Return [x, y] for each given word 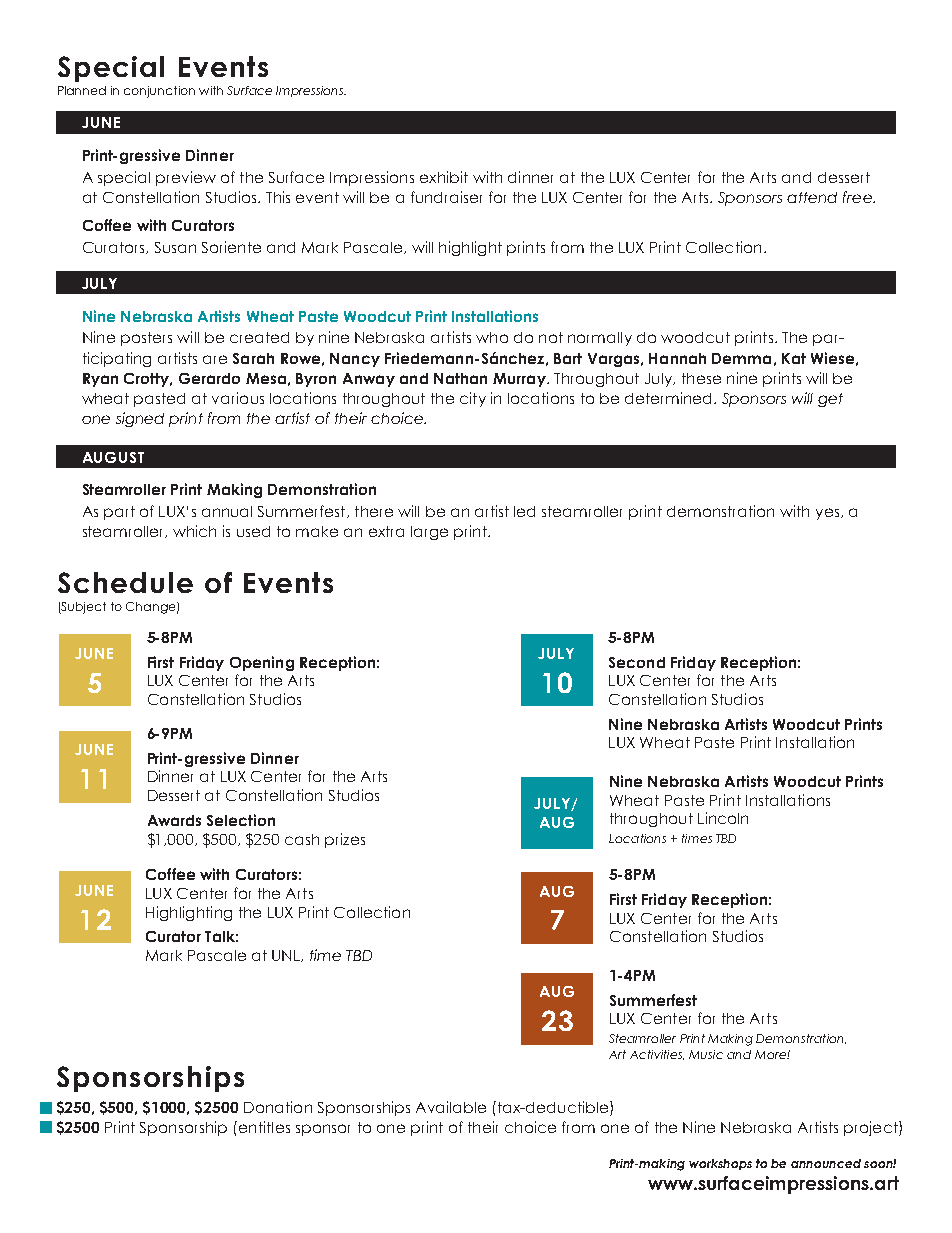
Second [637, 662]
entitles [263, 1127]
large [429, 533]
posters [146, 339]
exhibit [444, 177]
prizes [345, 840]
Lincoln [723, 818]
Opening [262, 663]
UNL [287, 956]
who [492, 337]
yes [829, 514]
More [771, 1054]
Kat [794, 358]
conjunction [159, 92]
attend [812, 197]
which [194, 531]
